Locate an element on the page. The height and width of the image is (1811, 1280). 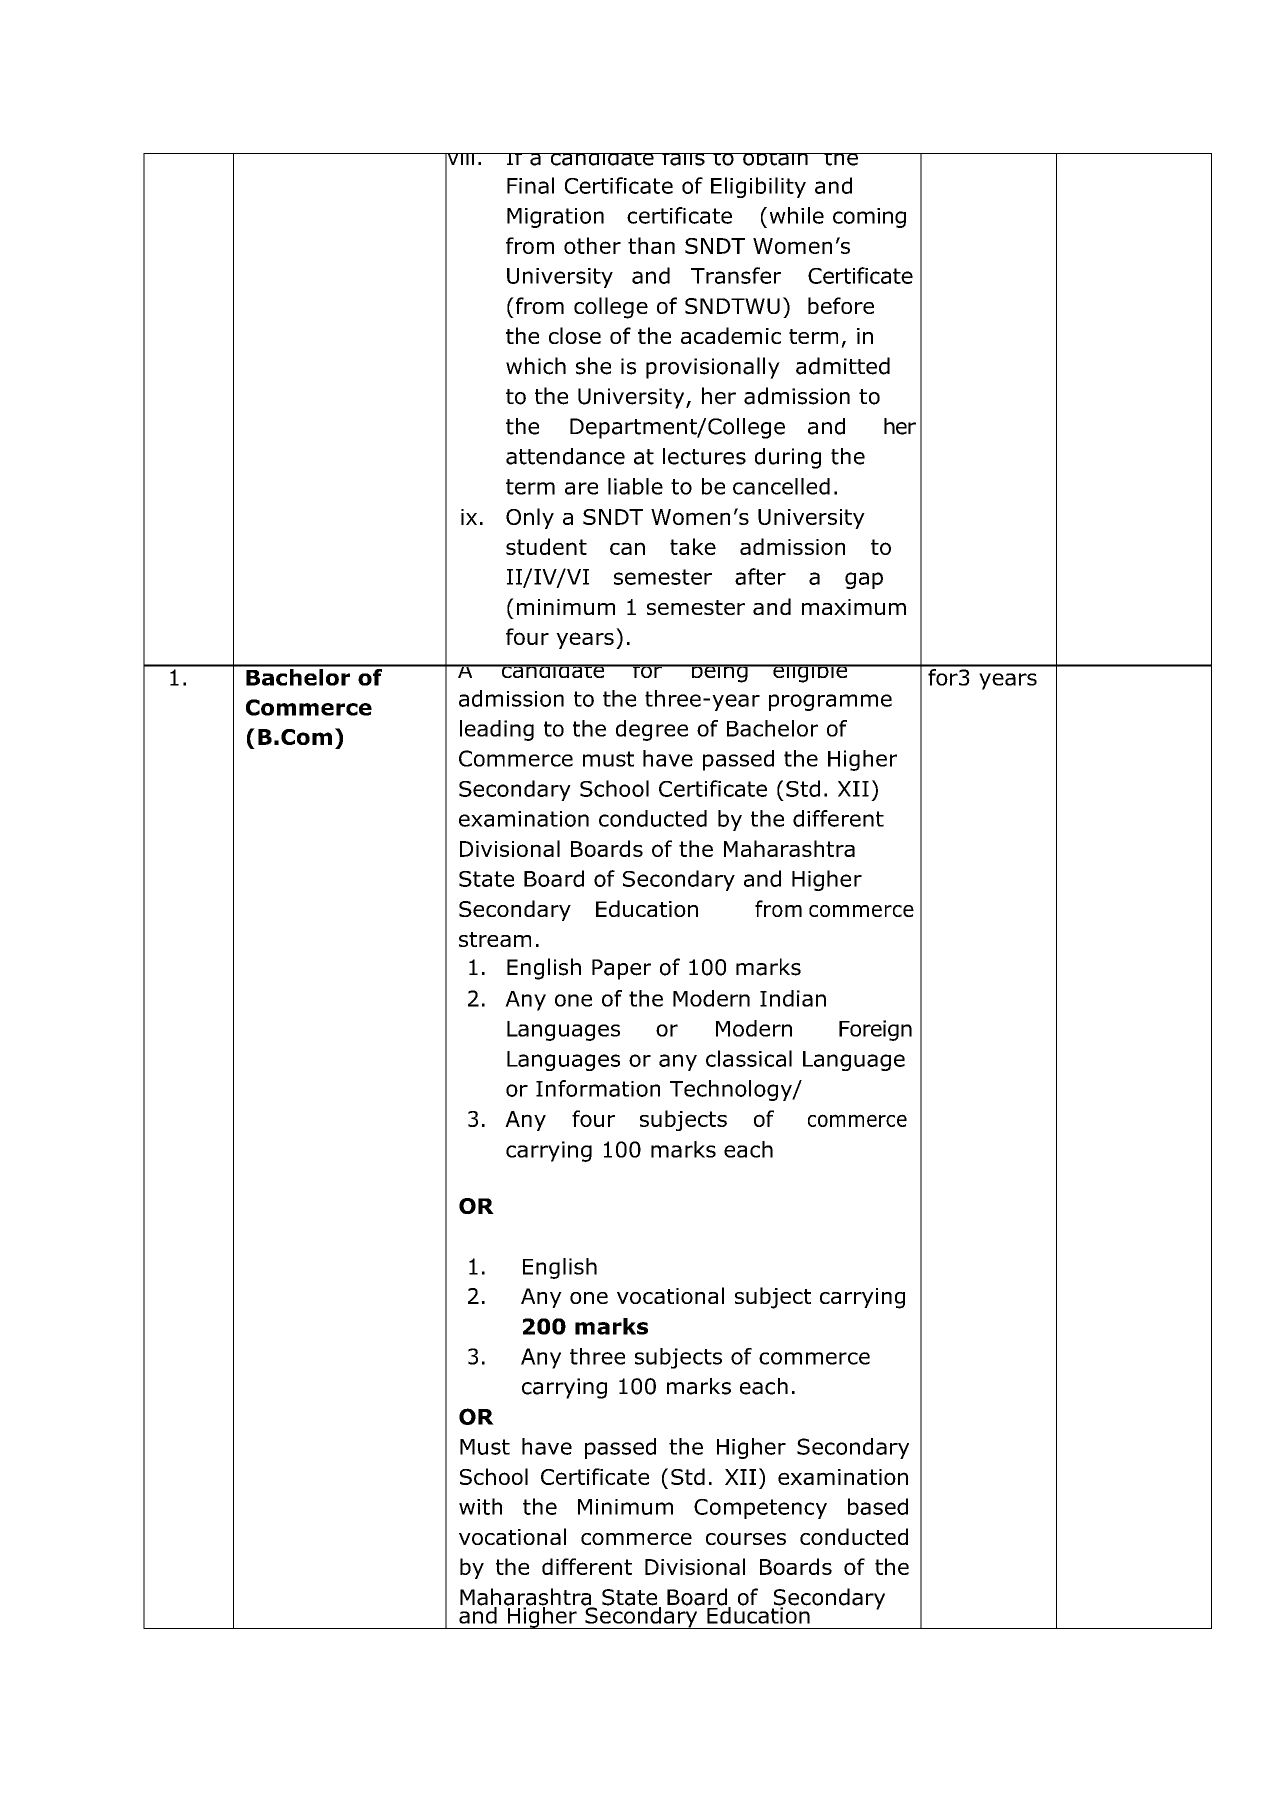
Foreign is located at coordinates (875, 1030).
